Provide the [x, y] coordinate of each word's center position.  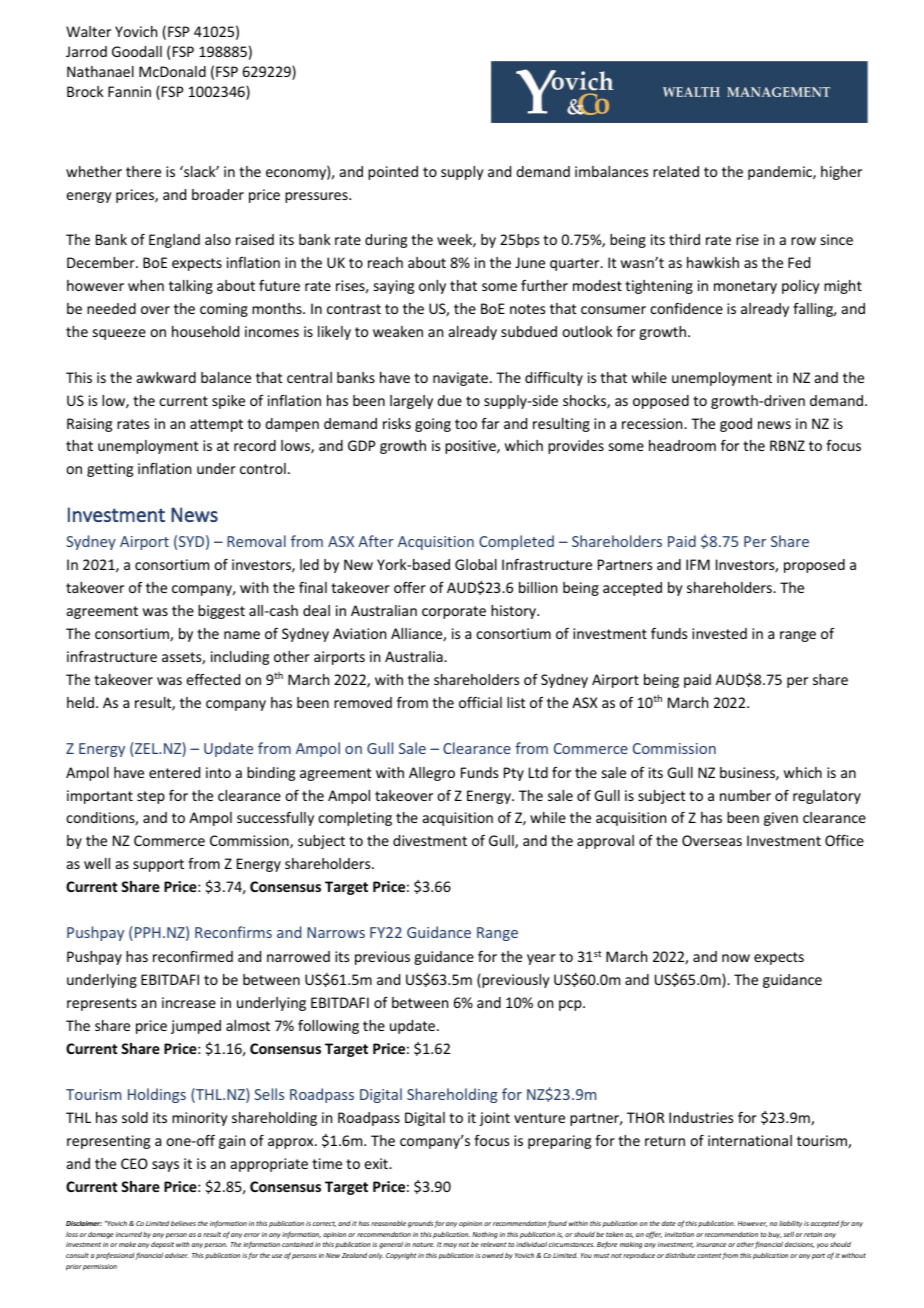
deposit [162, 1245]
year [541, 959]
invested [719, 633]
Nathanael [100, 71]
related [676, 171]
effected [213, 679]
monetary [745, 287]
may [450, 1245]
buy [774, 1235]
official [480, 702]
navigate [460, 379]
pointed [393, 173]
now [736, 958]
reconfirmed [193, 956]
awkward [166, 377]
